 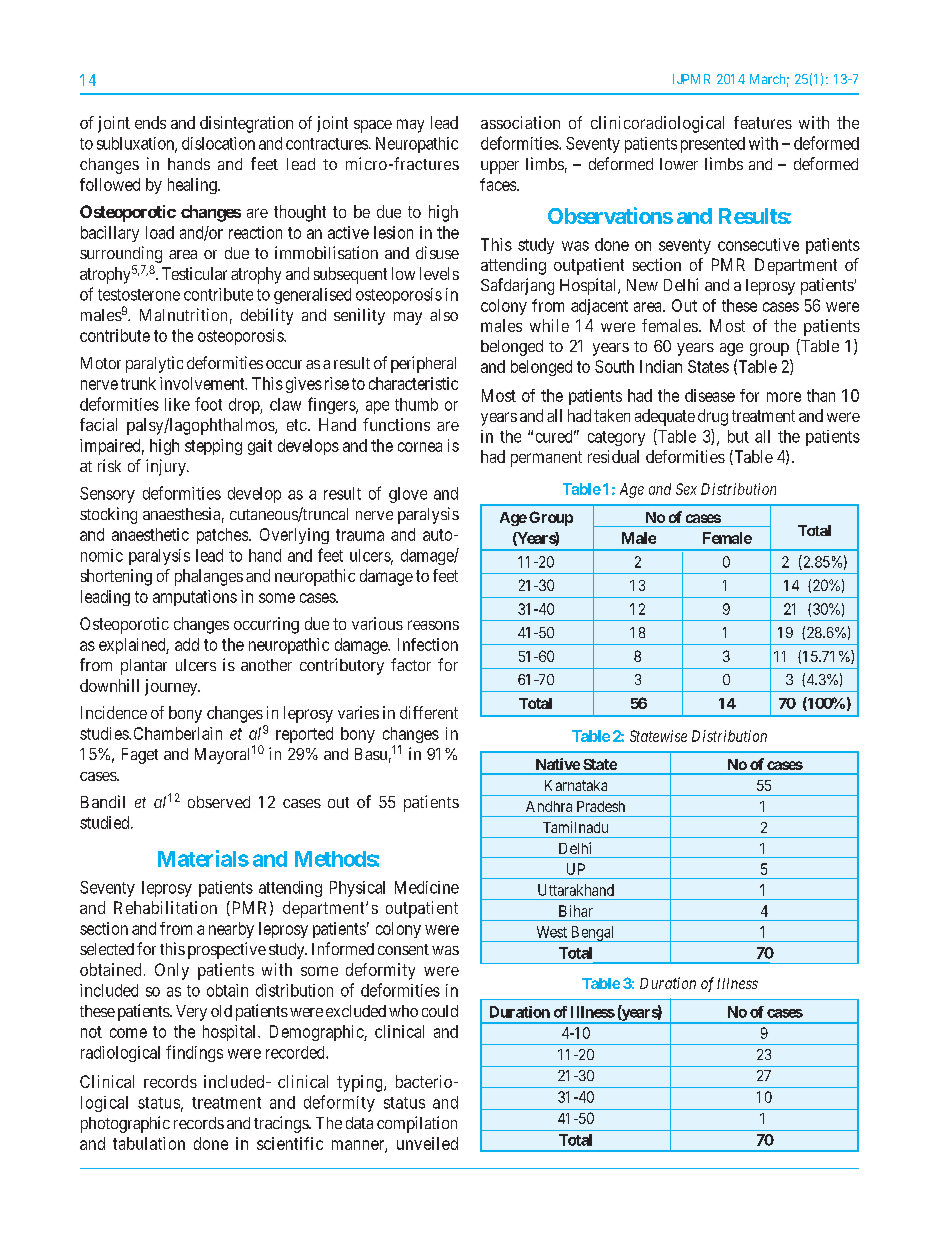 I want to click on Bengal, so click(x=592, y=934).
